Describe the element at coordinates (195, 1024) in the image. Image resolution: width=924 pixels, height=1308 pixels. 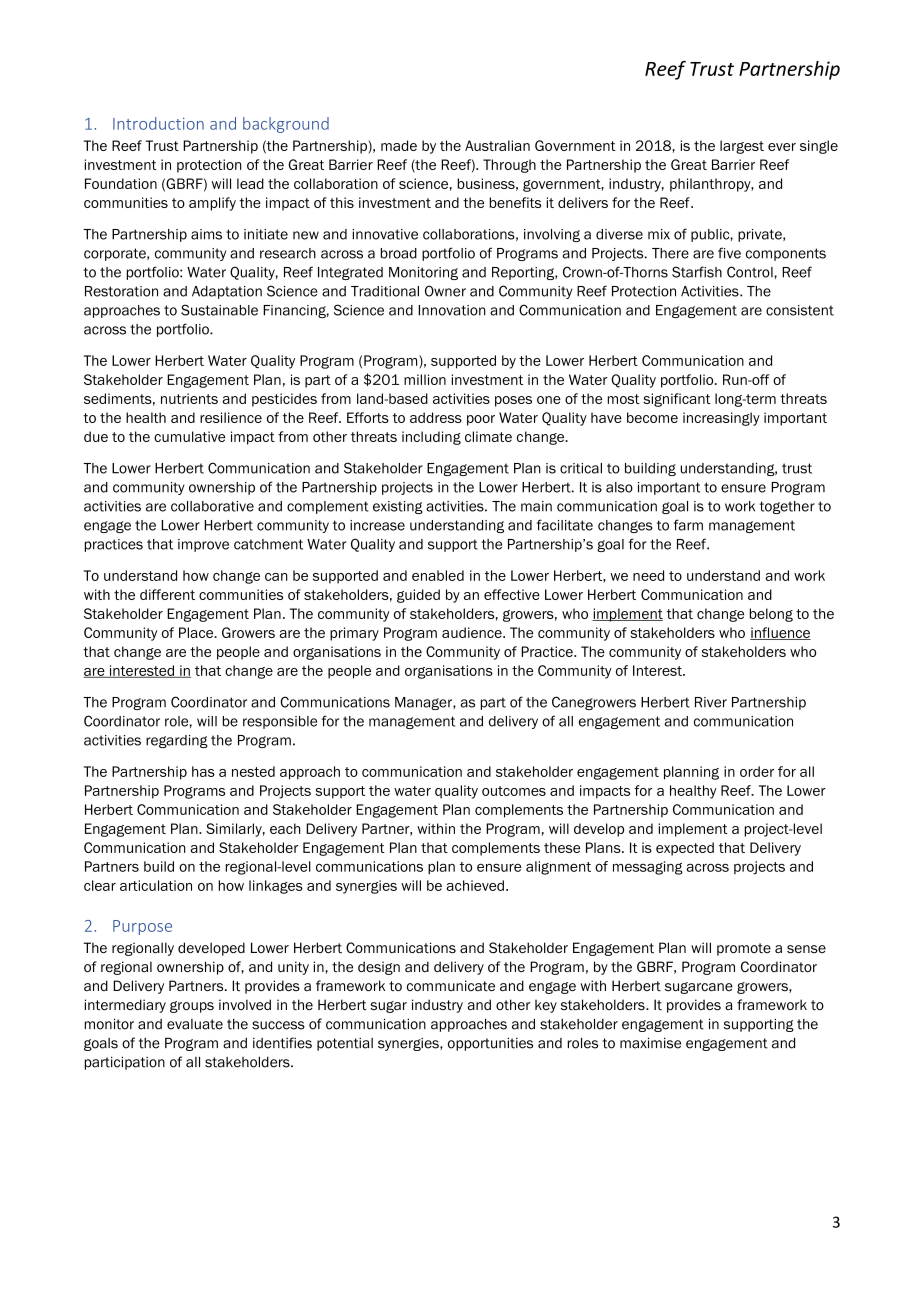
I see `evaluate` at that location.
